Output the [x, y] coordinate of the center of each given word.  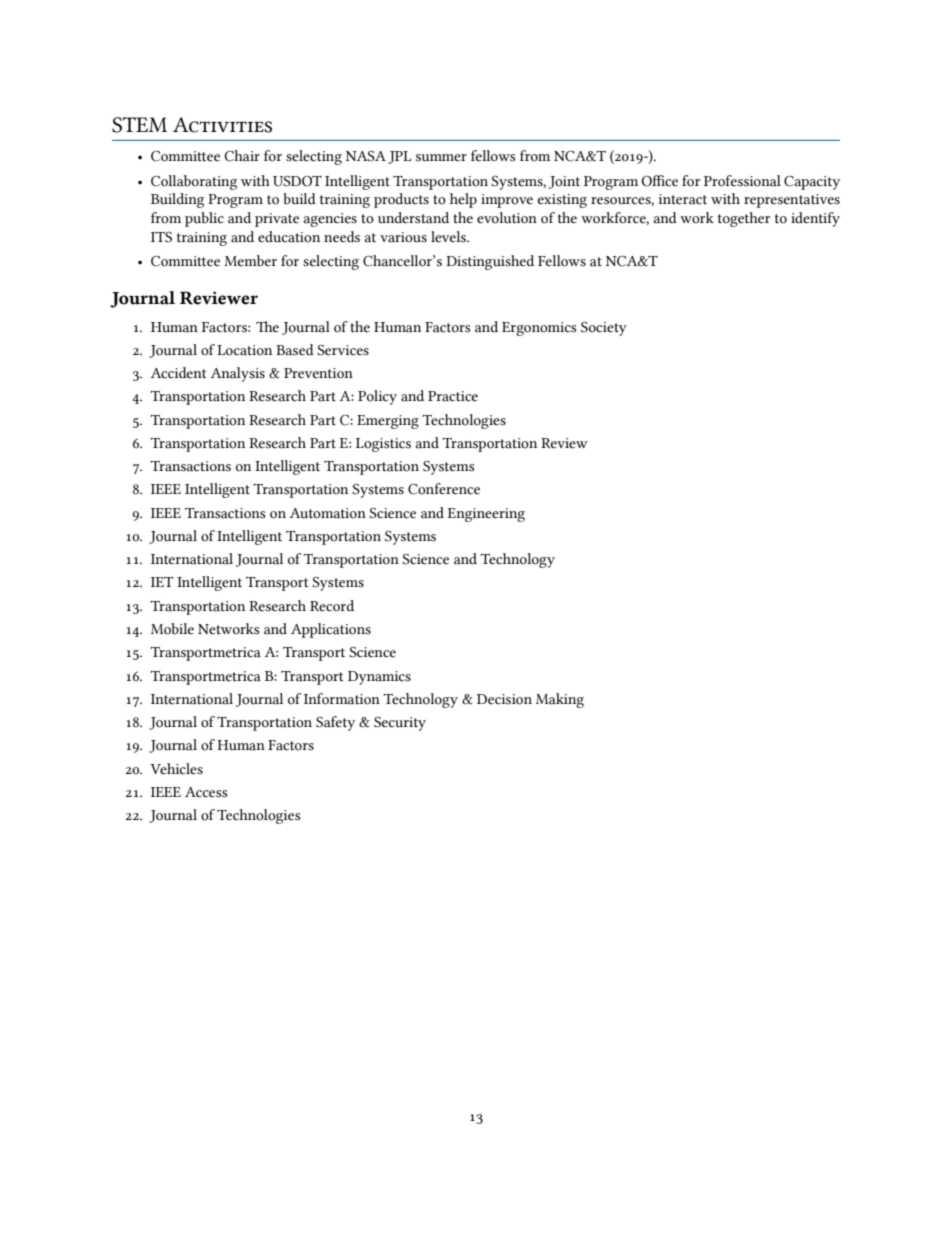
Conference [444, 489]
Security [400, 724]
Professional [742, 181]
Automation [328, 513]
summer [441, 158]
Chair [242, 156]
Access [206, 792]
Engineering [486, 515]
